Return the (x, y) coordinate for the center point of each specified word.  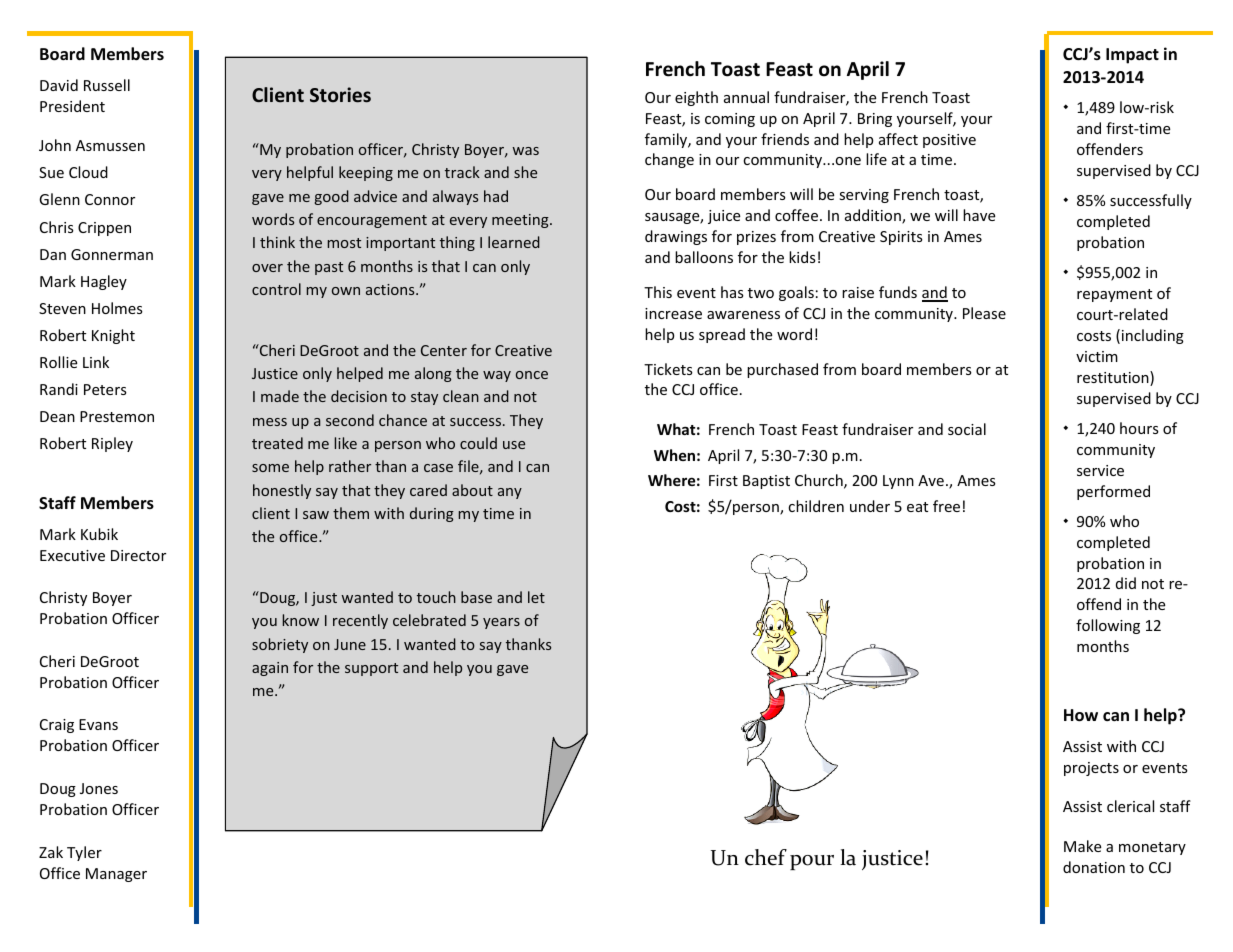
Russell (107, 85)
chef (766, 857)
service (1100, 470)
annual (746, 97)
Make (1082, 846)
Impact (1132, 56)
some (270, 468)
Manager (116, 875)
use (514, 445)
